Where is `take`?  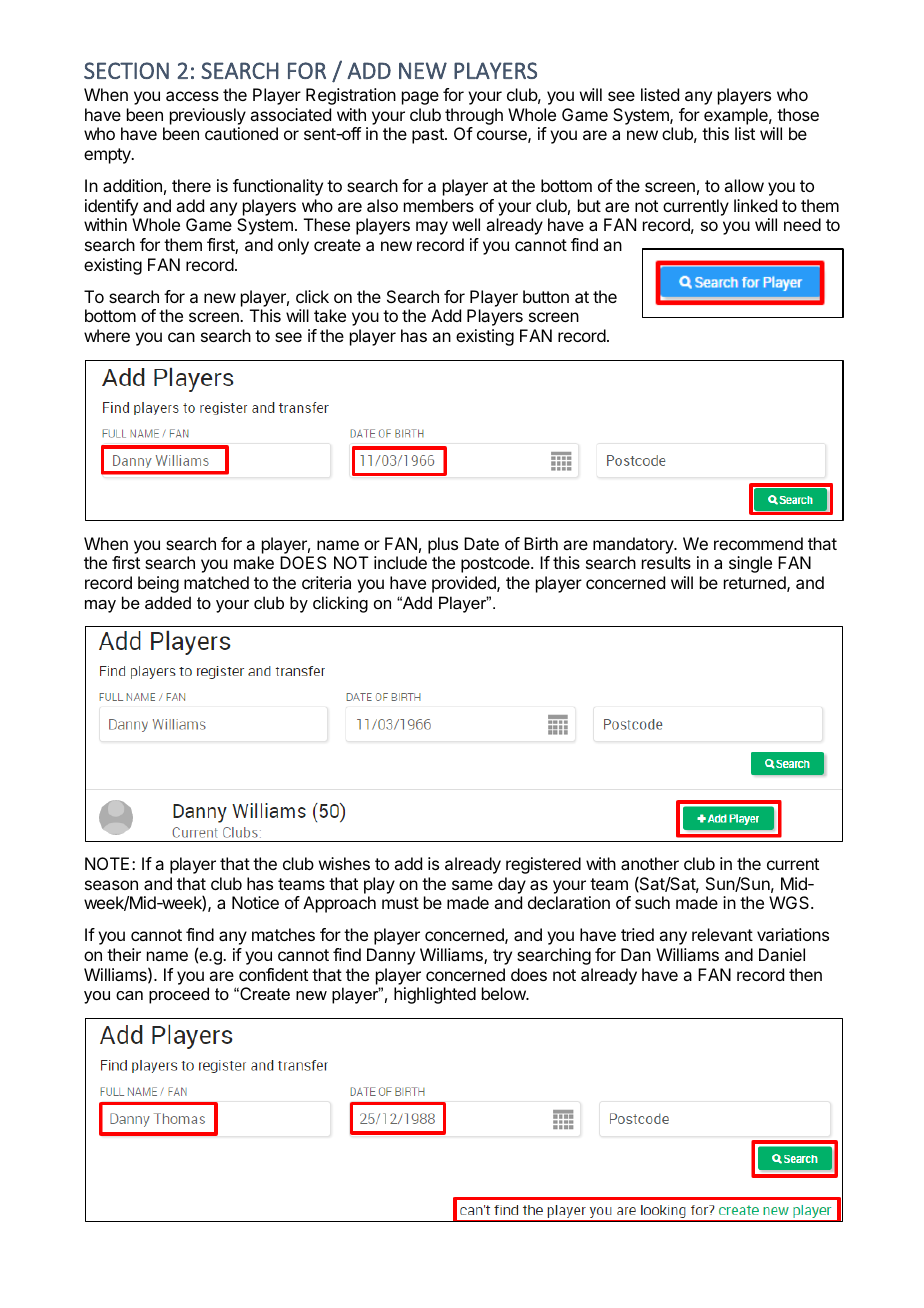
take is located at coordinates (330, 315).
